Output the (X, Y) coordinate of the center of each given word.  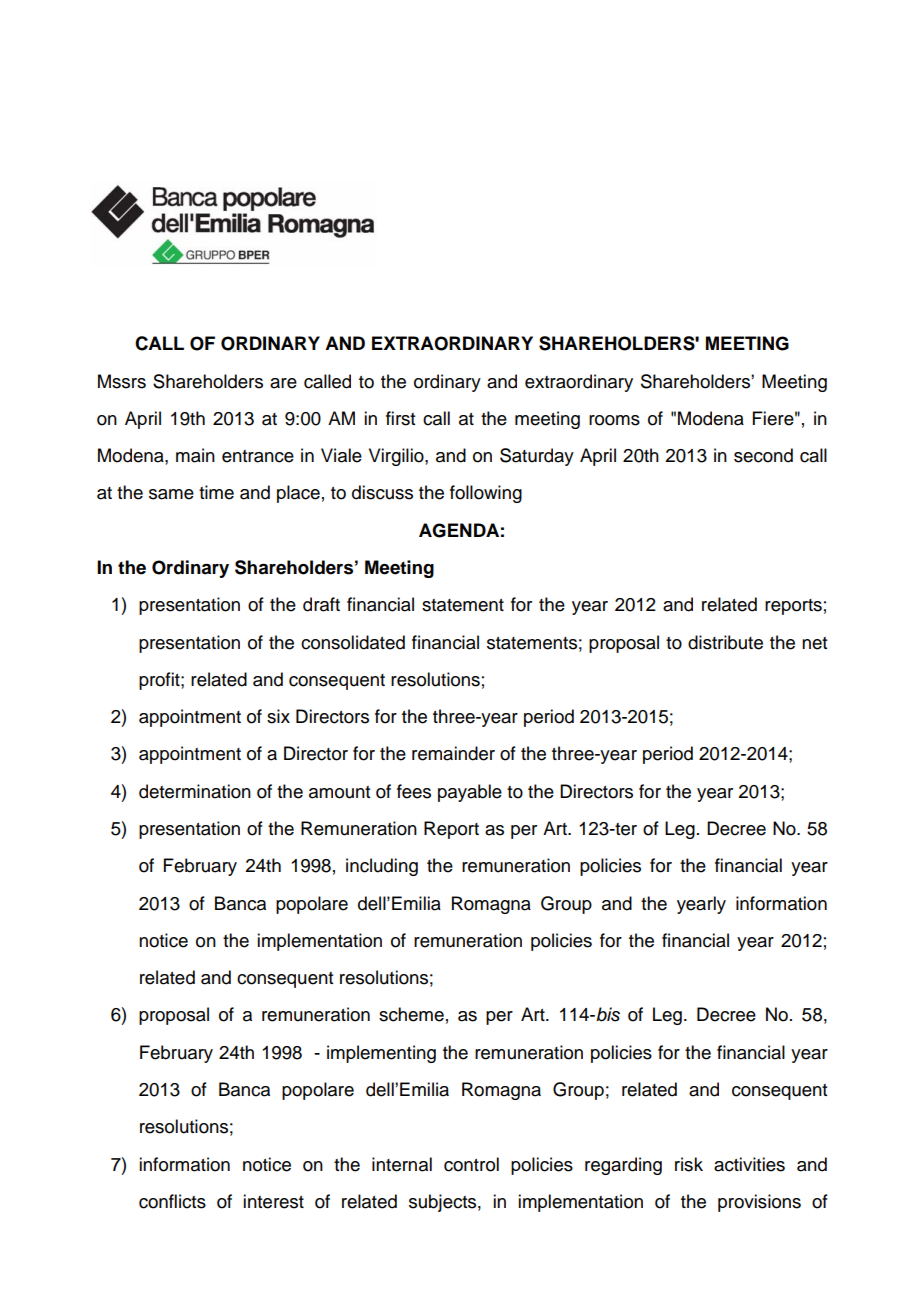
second (763, 455)
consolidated (353, 642)
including (382, 867)
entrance (258, 456)
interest (273, 1201)
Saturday (537, 457)
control (471, 1164)
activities (749, 1164)
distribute (725, 642)
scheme (411, 1014)
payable (470, 793)
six (278, 716)
